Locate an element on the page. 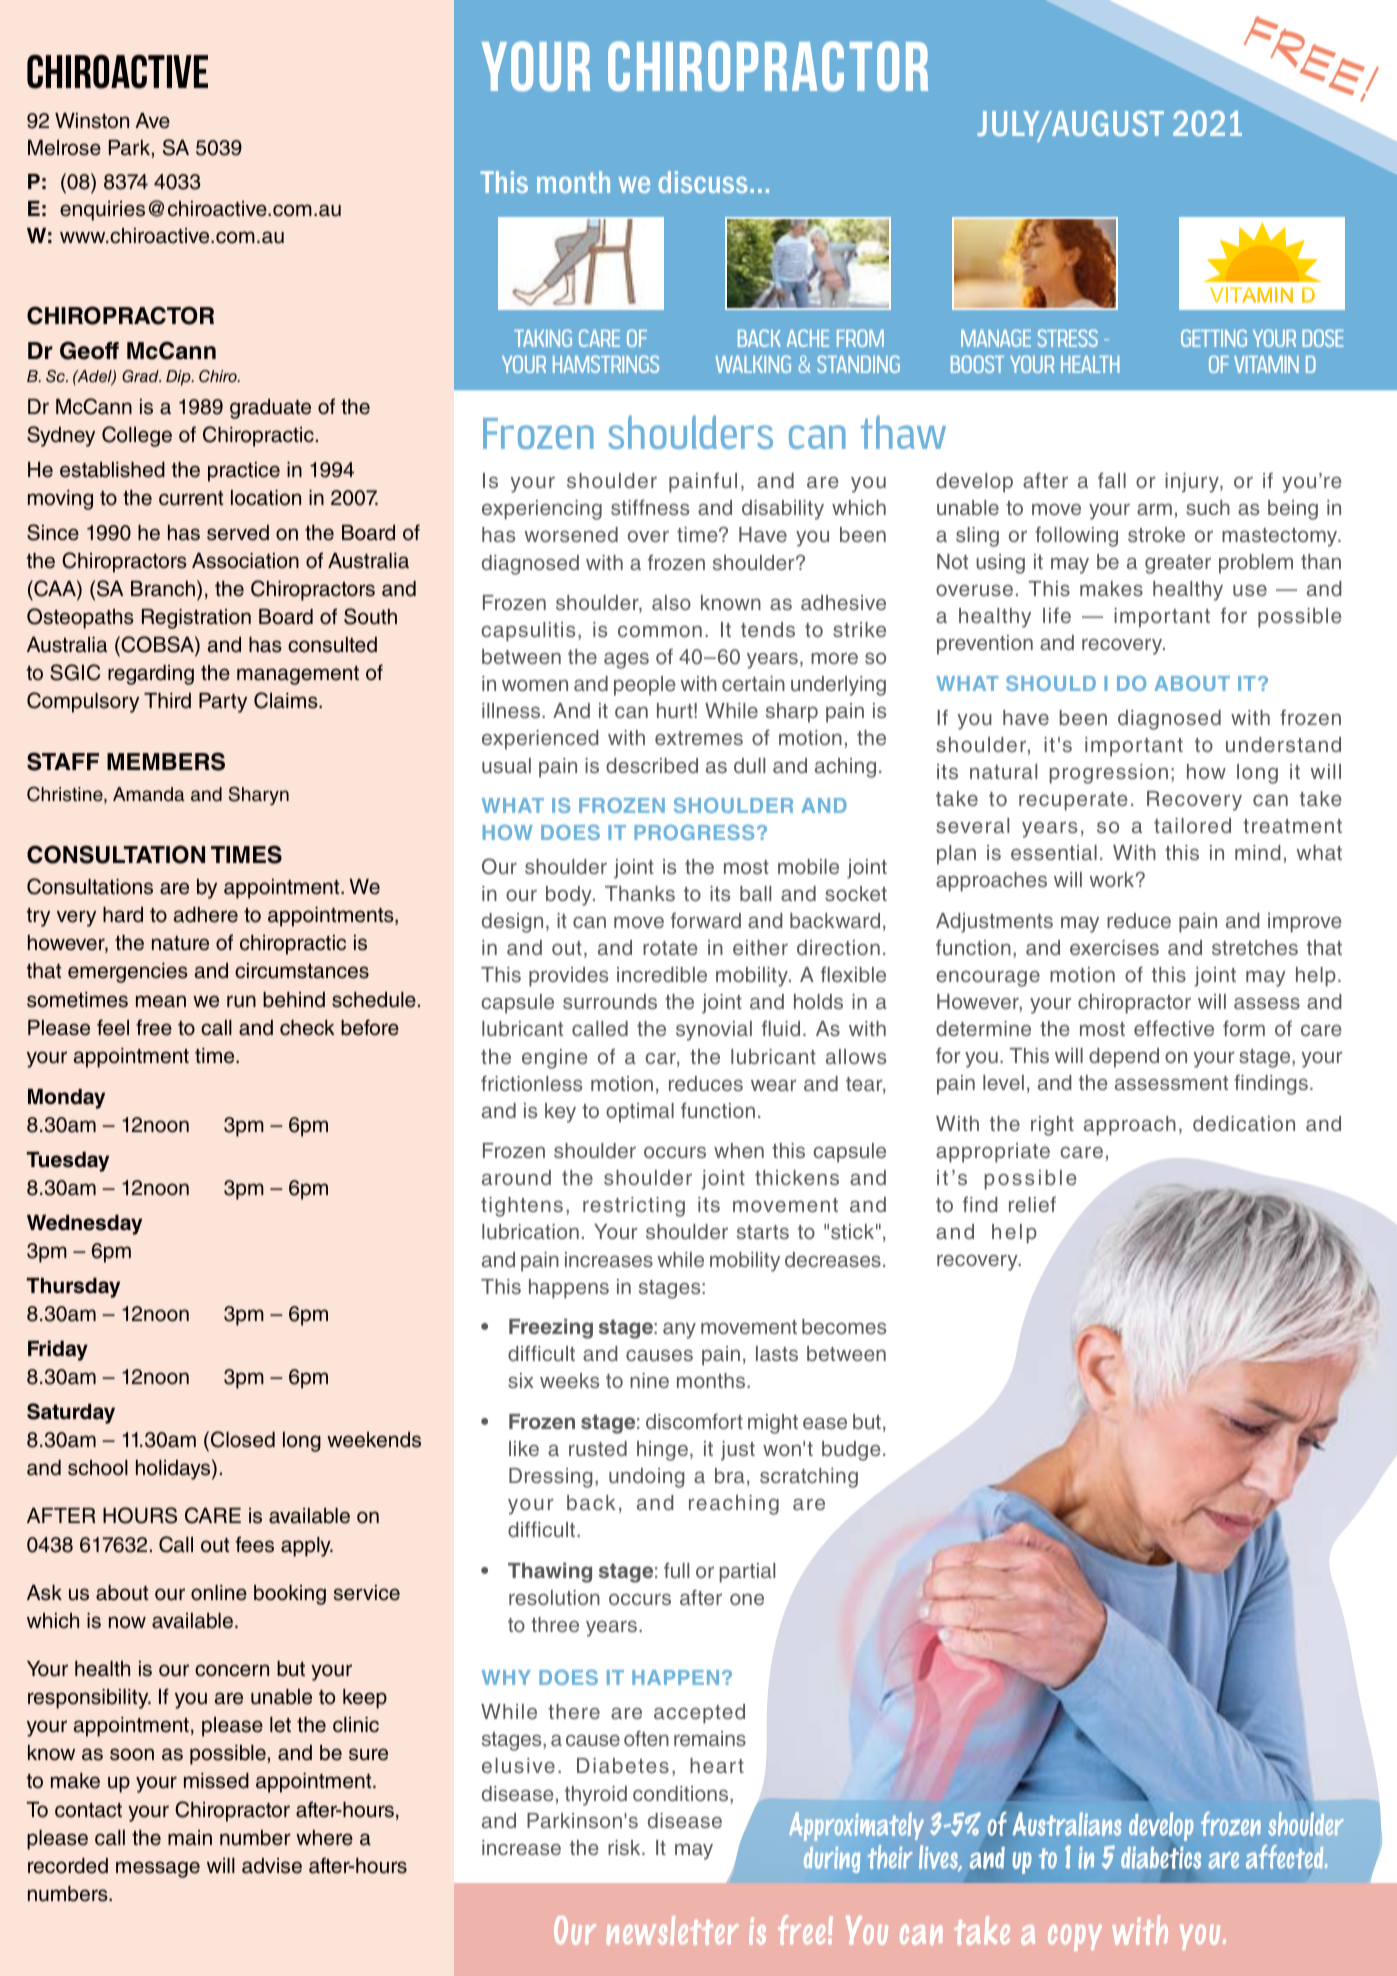 This document has width=1397, height=1976. Winston is located at coordinates (92, 121).
